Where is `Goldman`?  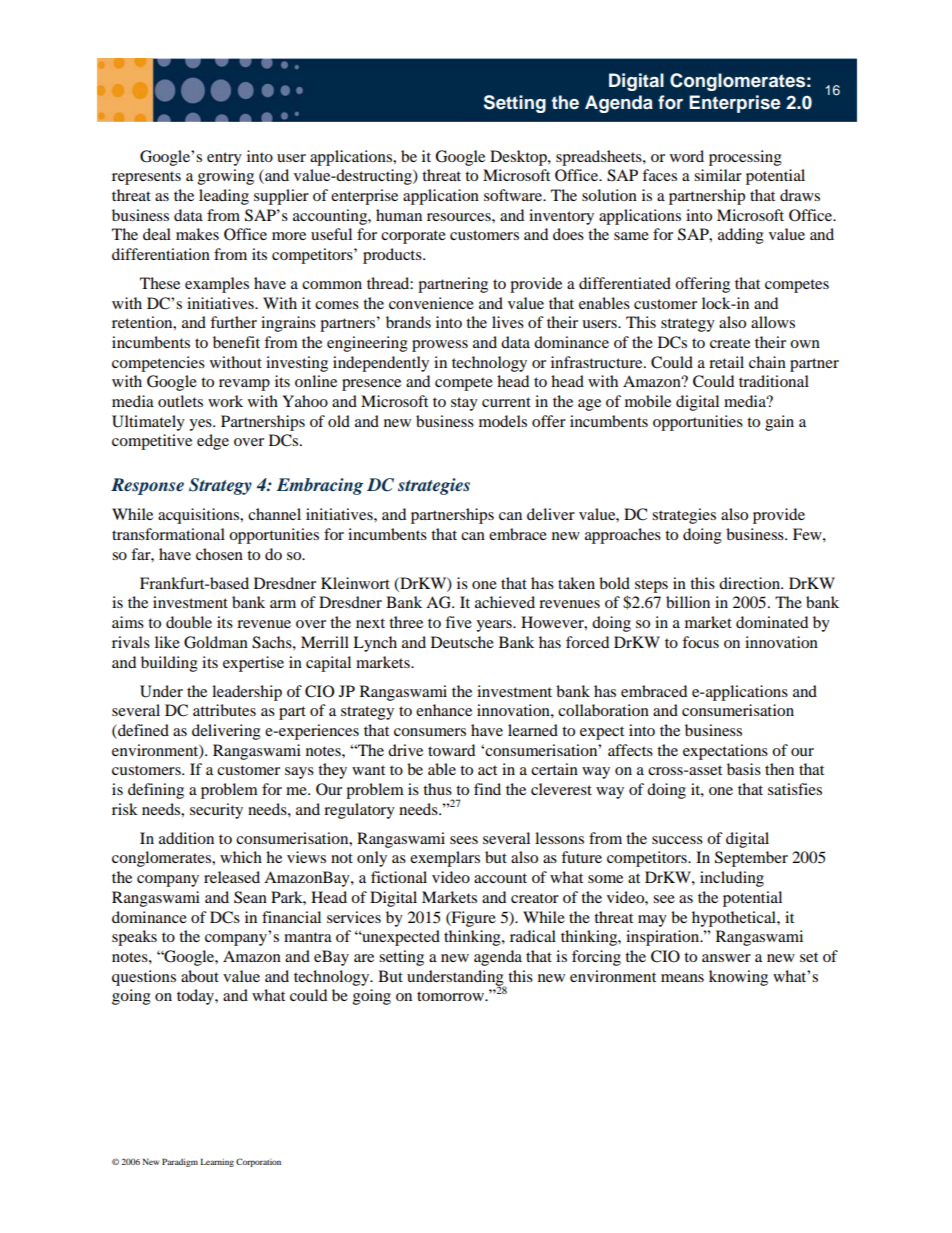
Goldman is located at coordinates (216, 642).
